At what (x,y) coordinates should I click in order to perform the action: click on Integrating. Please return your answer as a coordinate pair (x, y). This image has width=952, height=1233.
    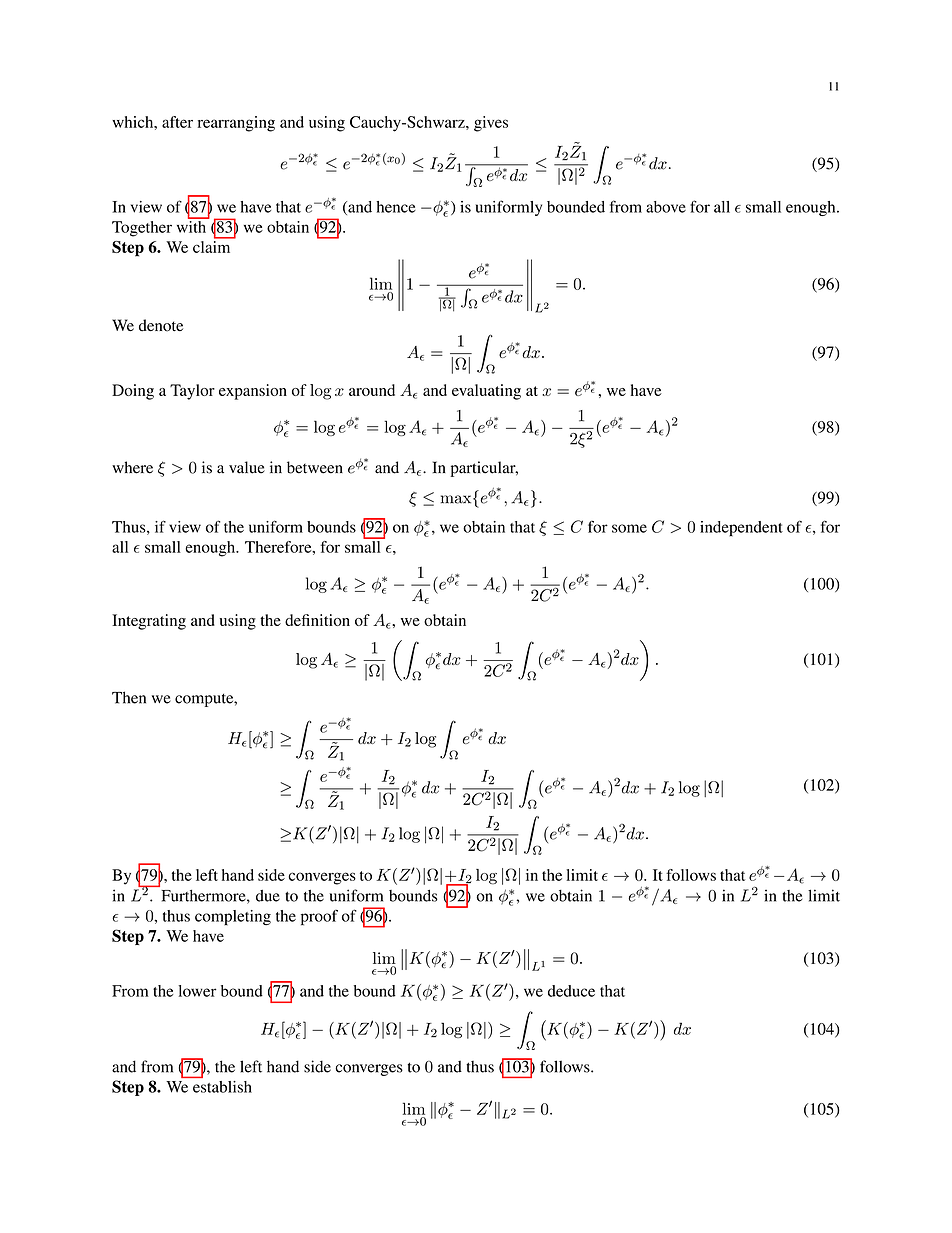
    Looking at the image, I should click on (149, 622).
